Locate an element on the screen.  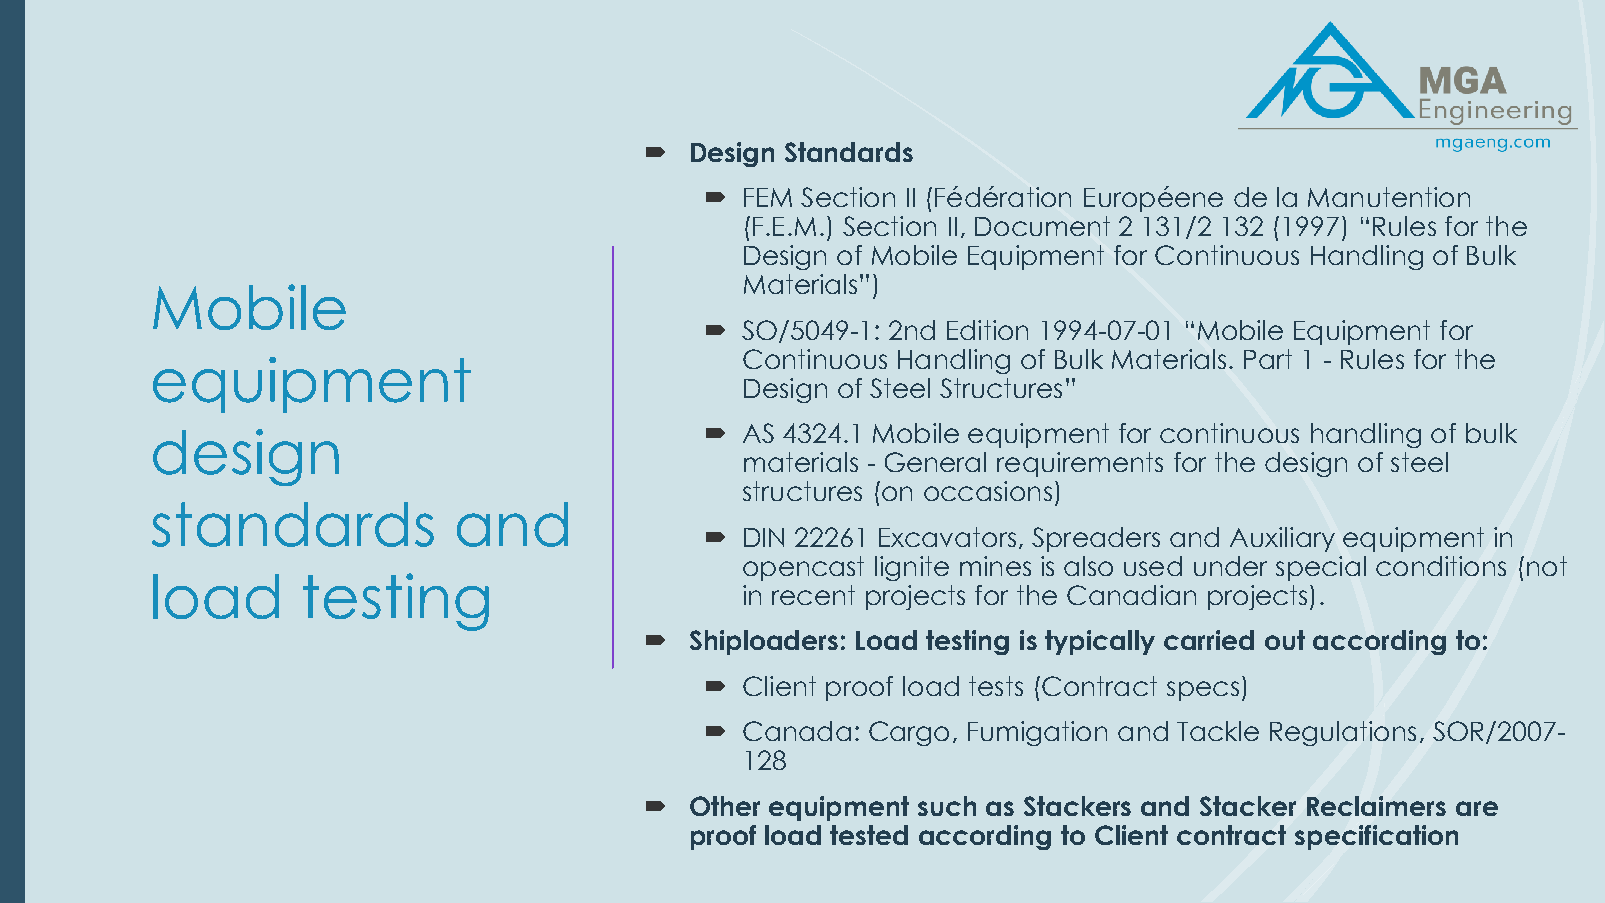
tested is located at coordinates (869, 835).
